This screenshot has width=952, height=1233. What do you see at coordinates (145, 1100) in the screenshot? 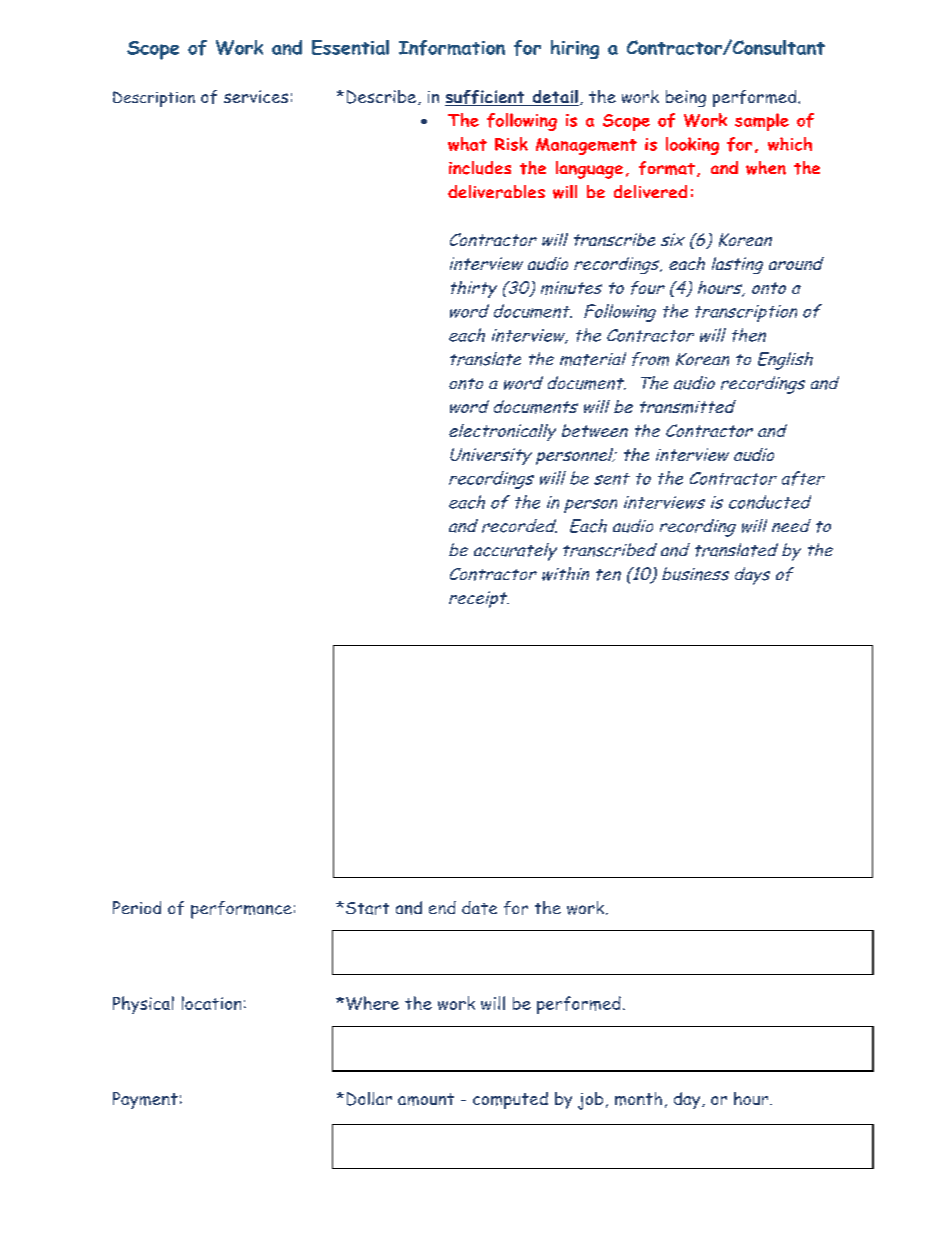
I see `Payment` at bounding box center [145, 1100].
